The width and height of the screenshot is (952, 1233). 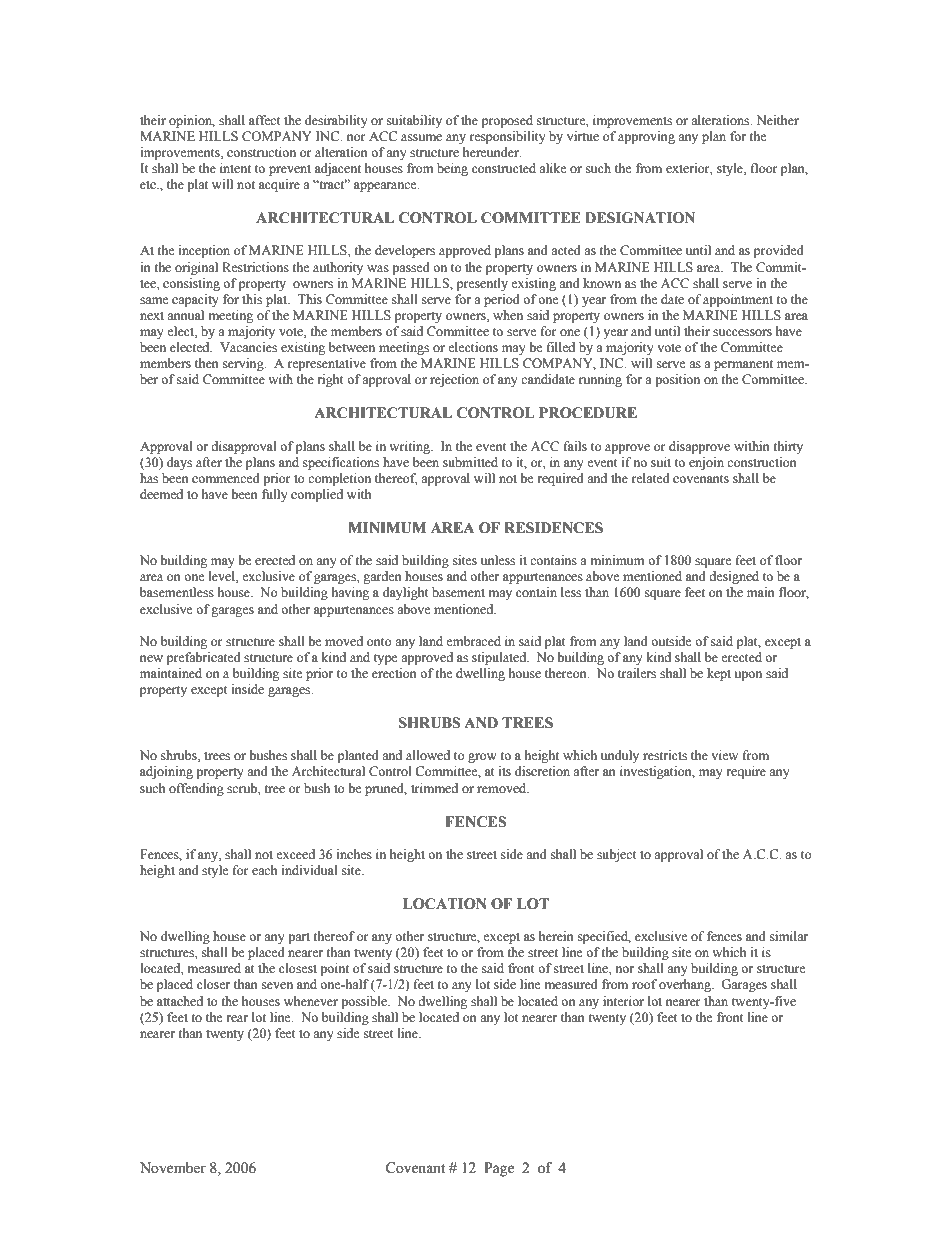 I want to click on kept, so click(x=719, y=674).
